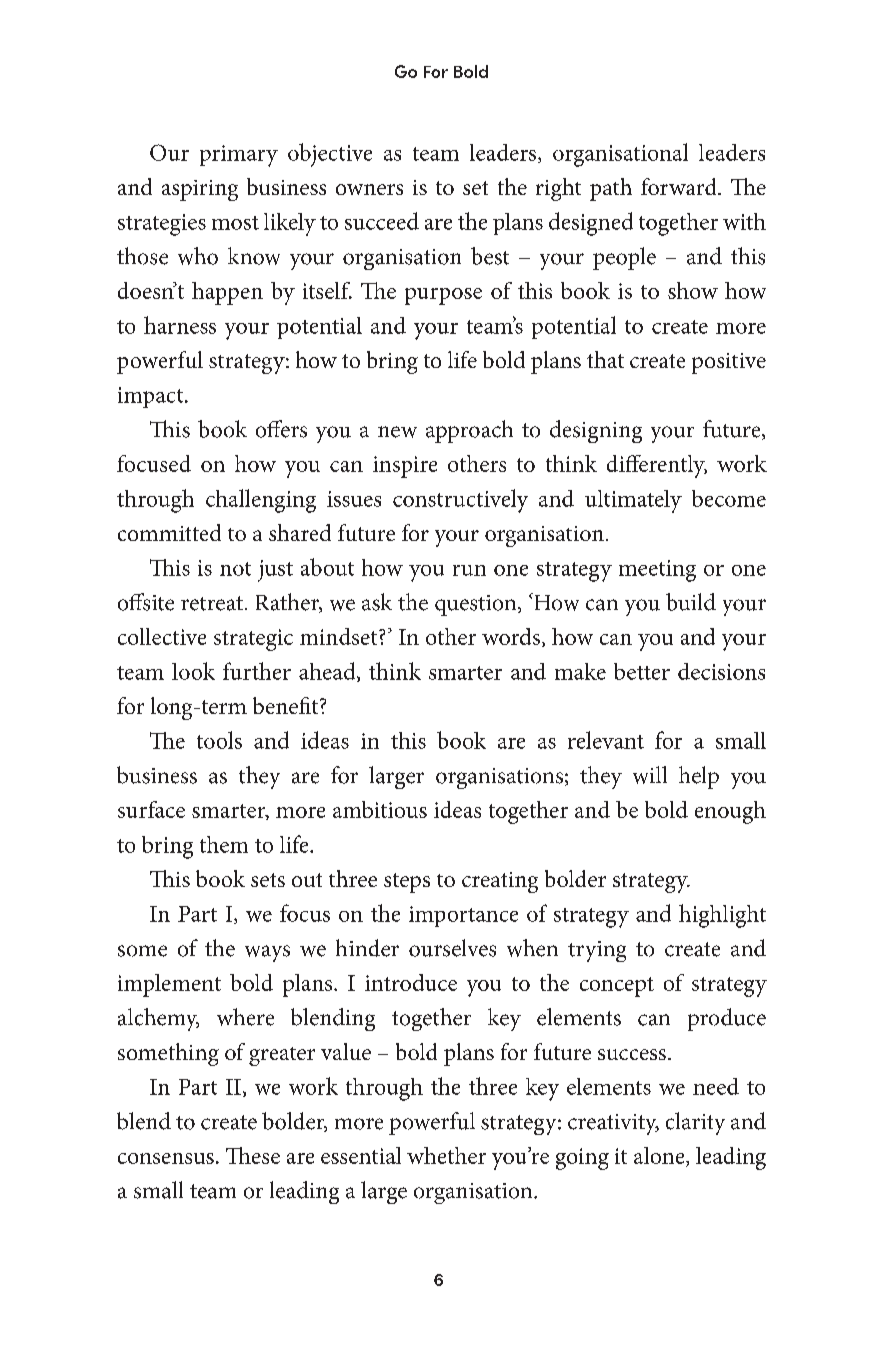 This document has height=1351, width=896. What do you see at coordinates (633, 501) in the document?
I see `ultimately` at bounding box center [633, 501].
